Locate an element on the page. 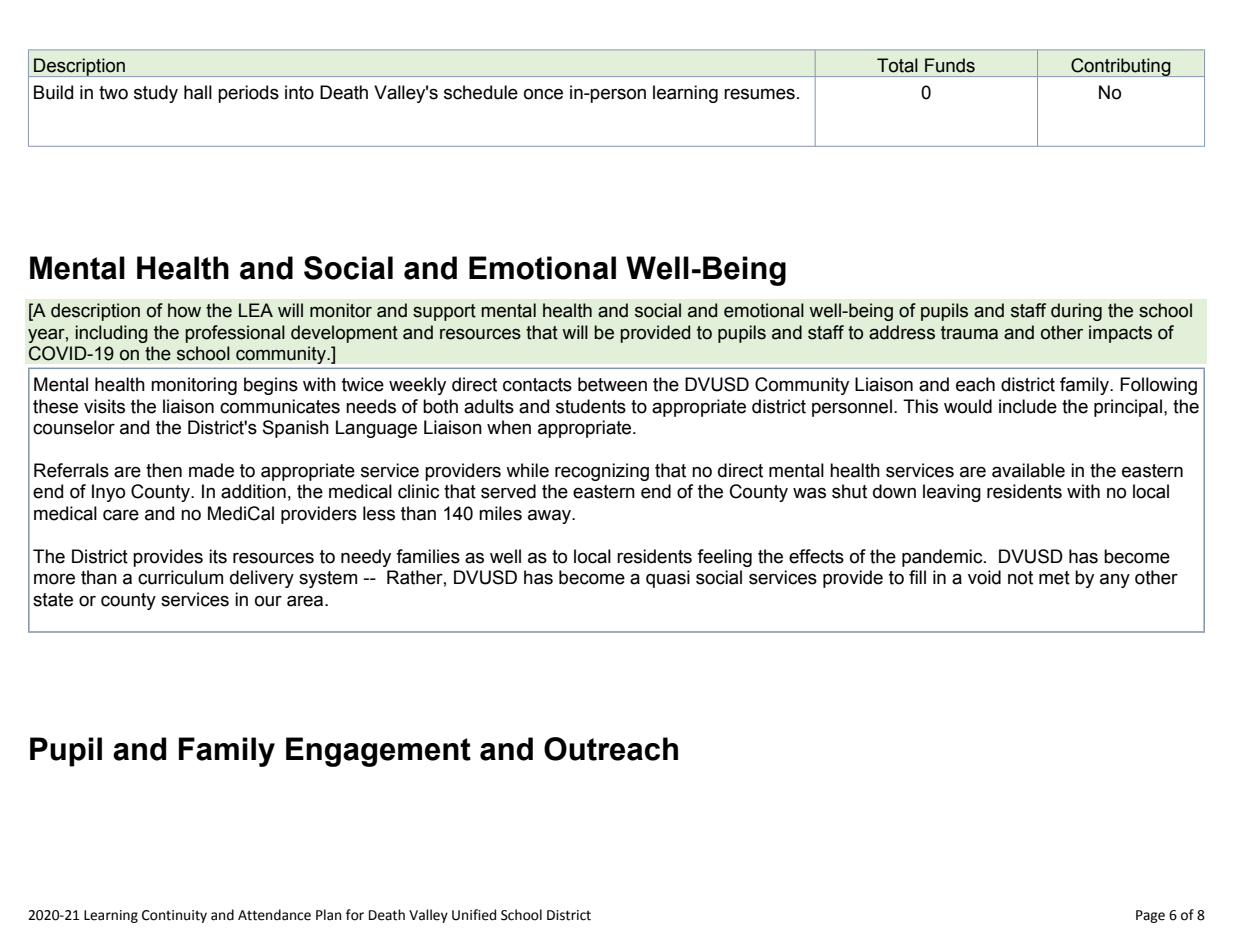  once is located at coordinates (543, 94).
